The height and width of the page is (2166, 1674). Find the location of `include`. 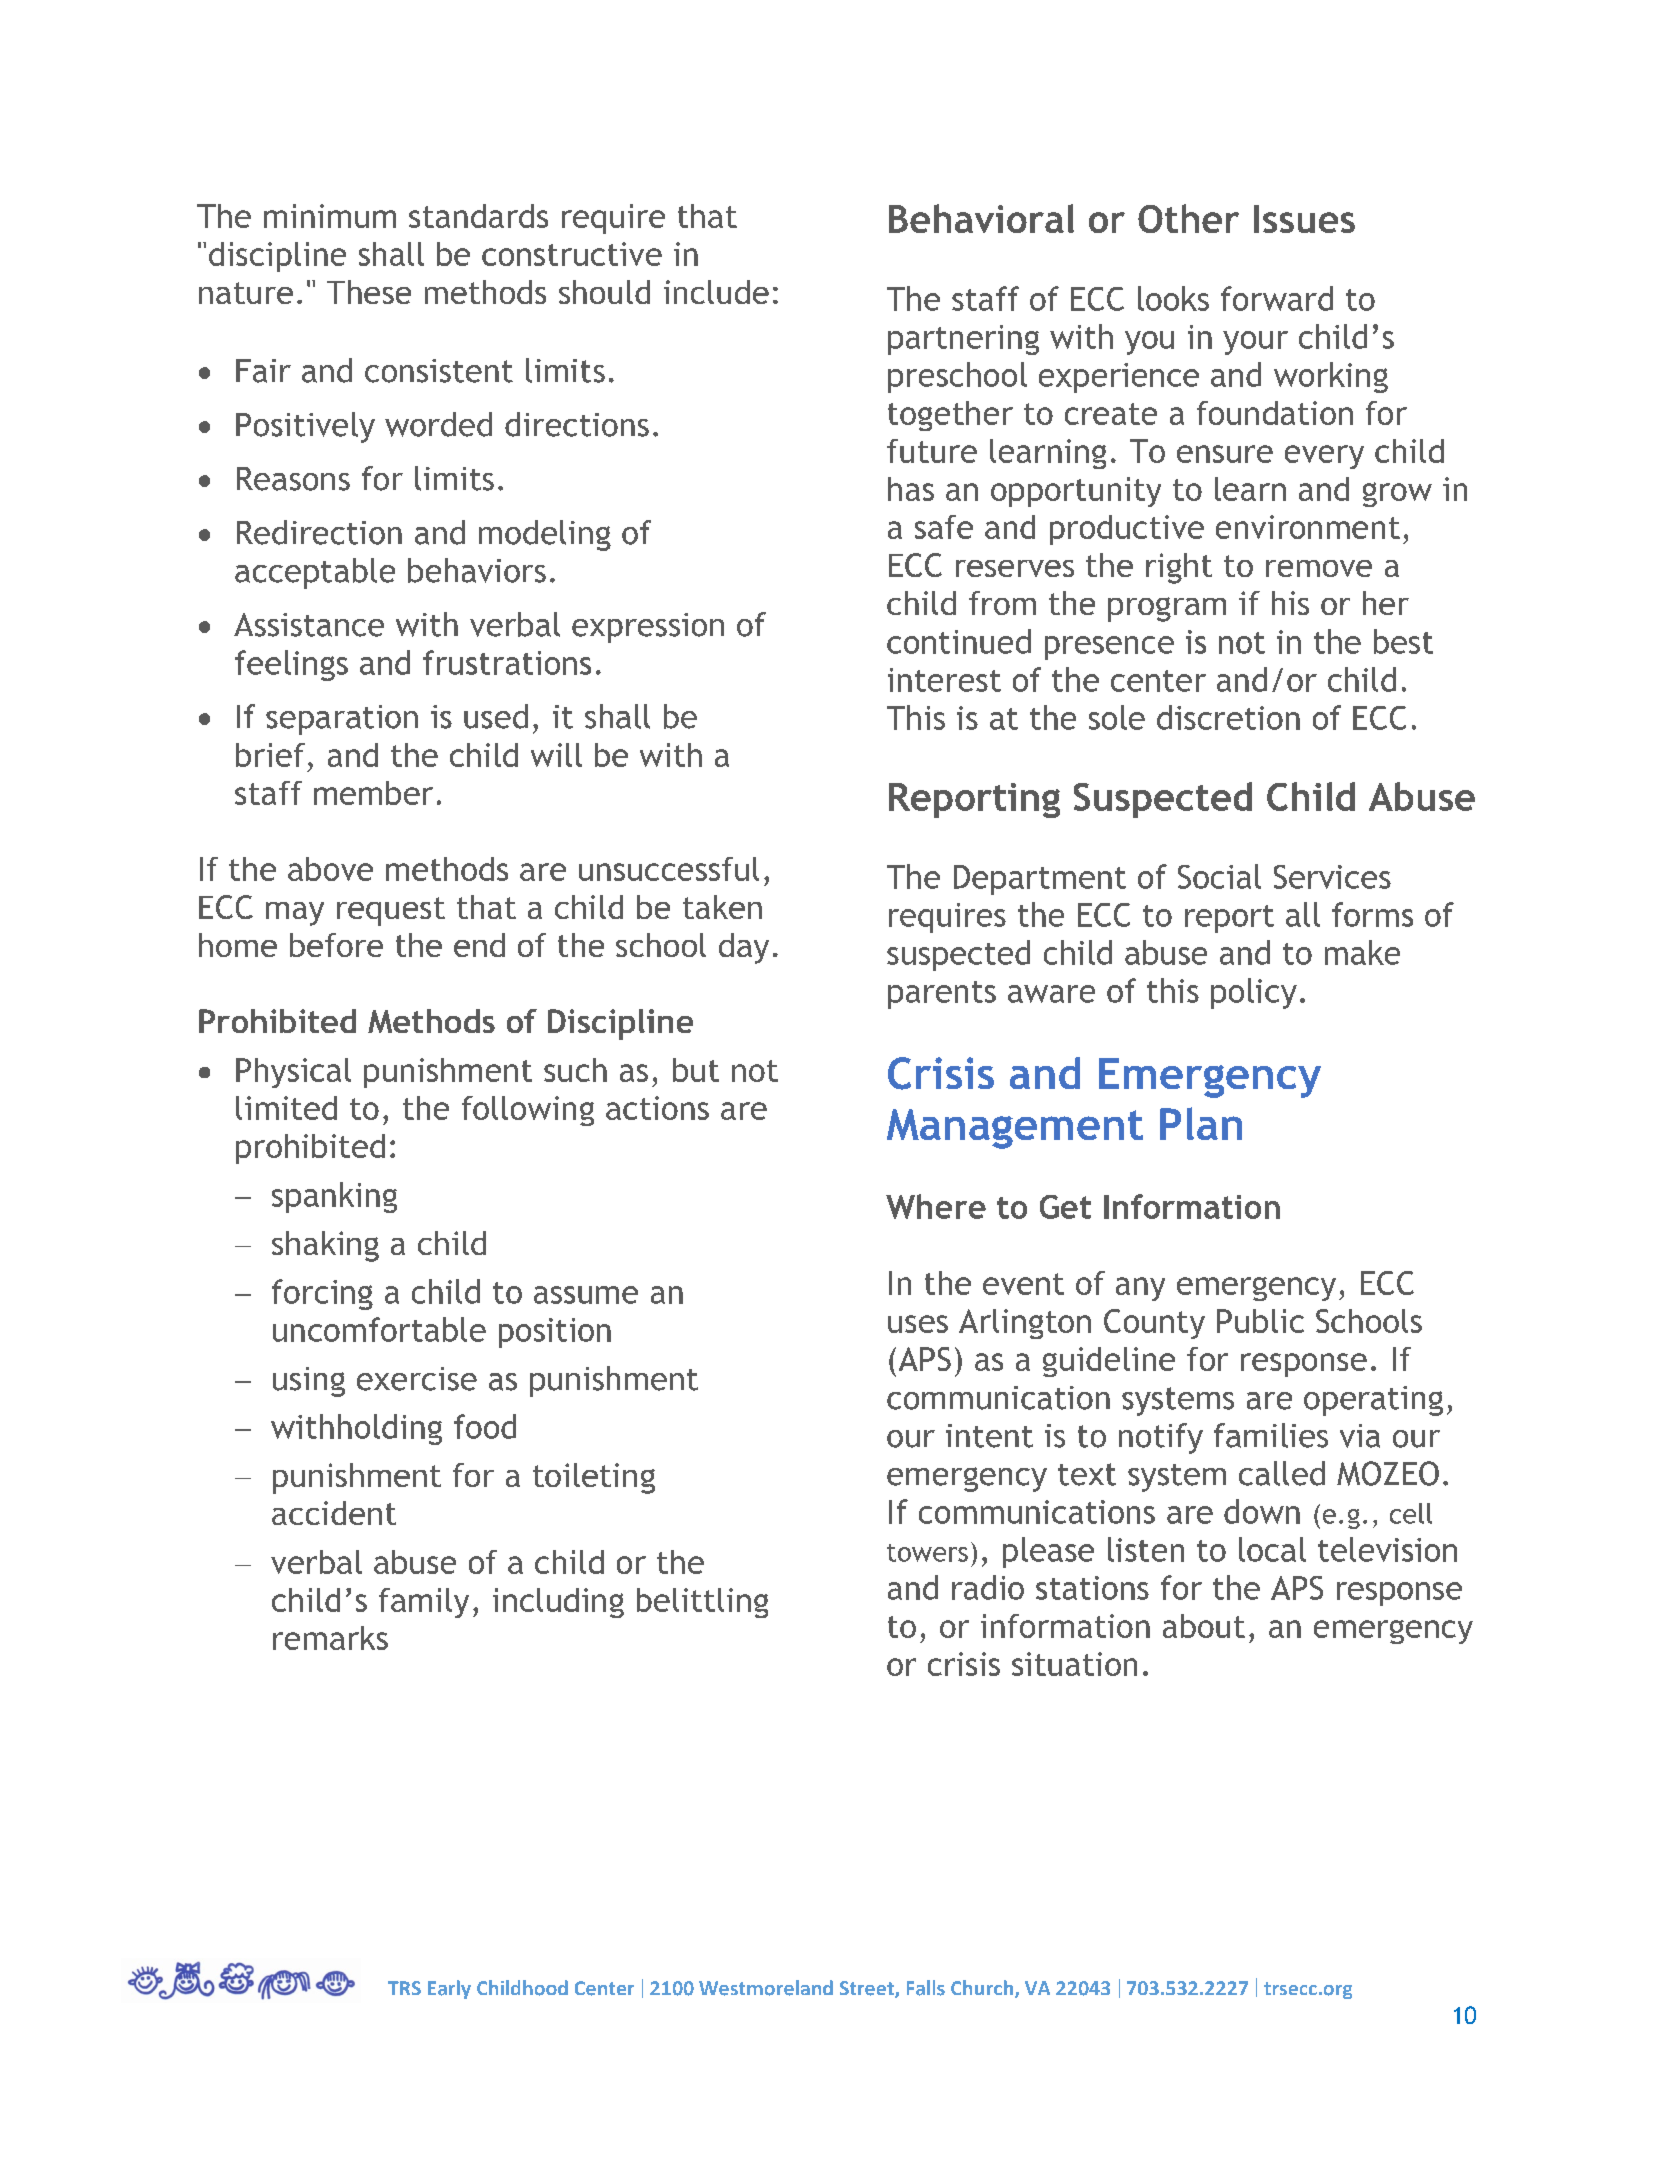

include is located at coordinates (716, 292).
